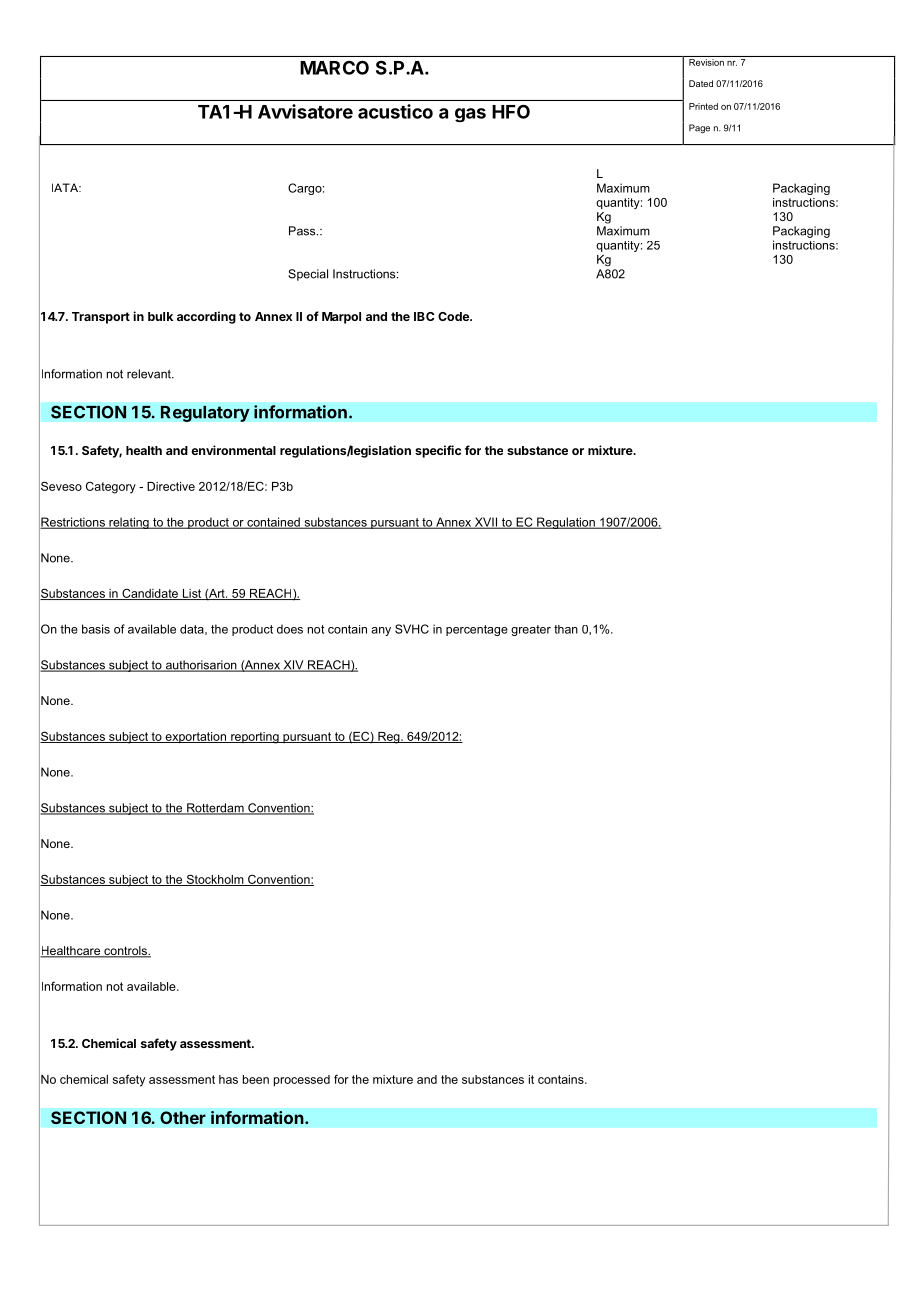 The width and height of the screenshot is (924, 1308). Describe the element at coordinates (486, 523) in the screenshot. I see `XVII` at that location.
